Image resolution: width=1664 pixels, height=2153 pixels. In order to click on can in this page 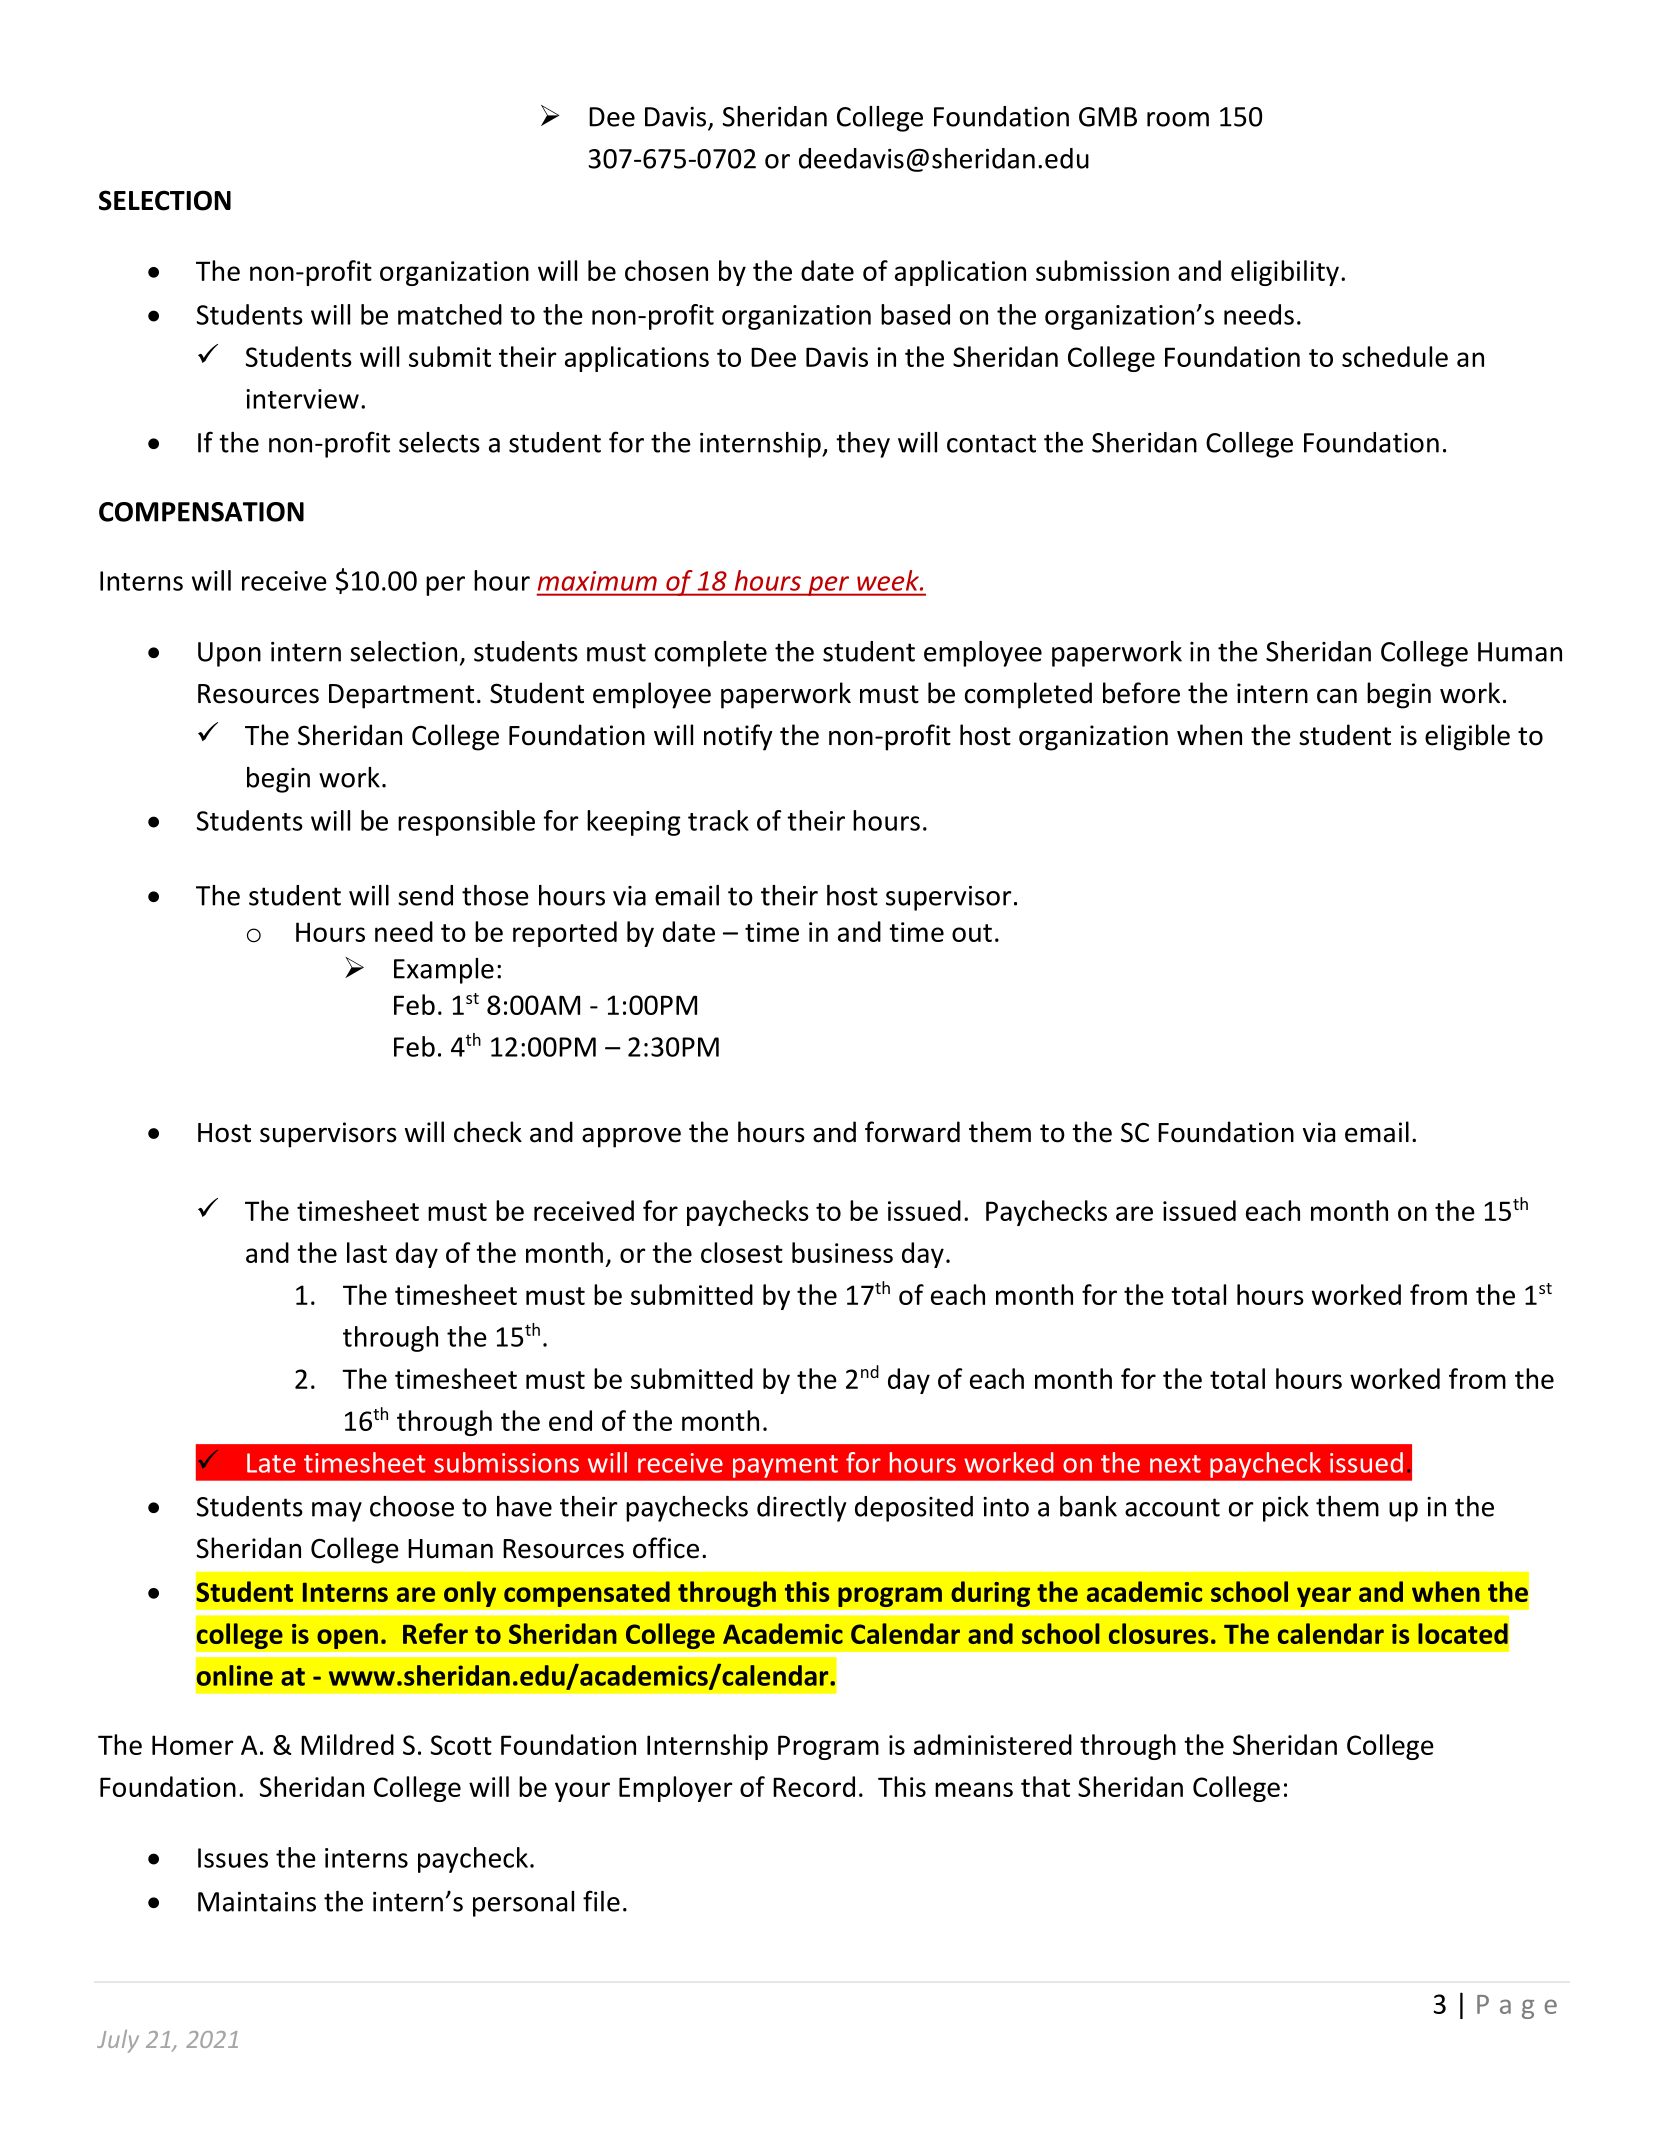, I will do `click(1337, 696)`.
